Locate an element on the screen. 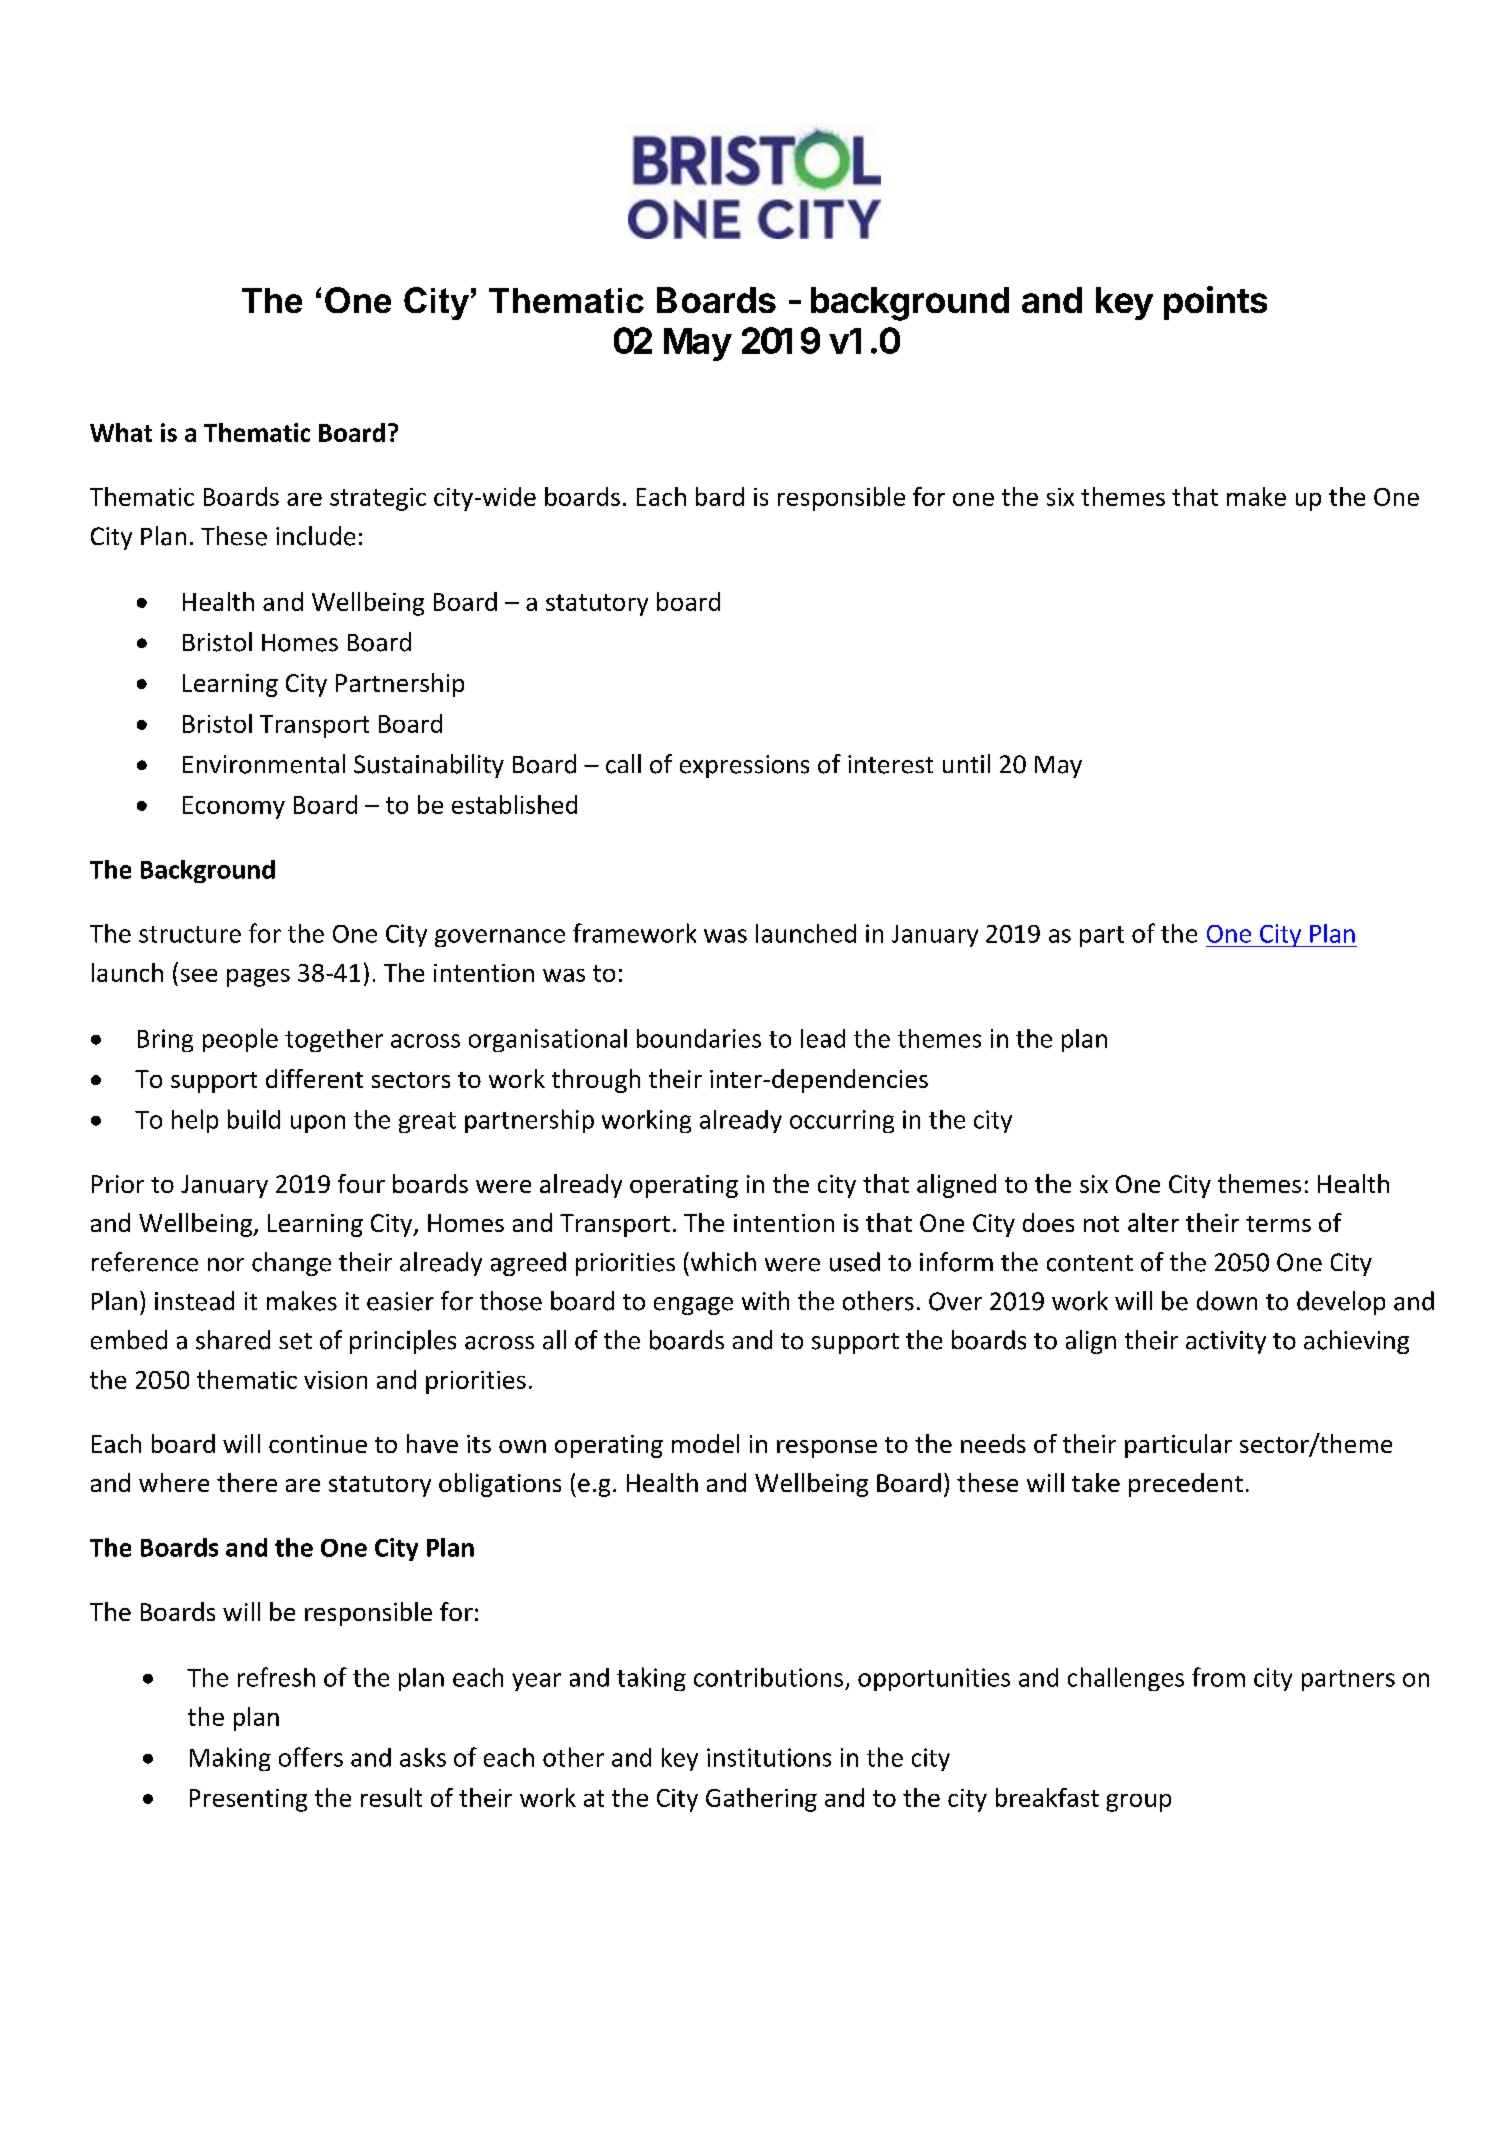  institutions is located at coordinates (769, 1757).
